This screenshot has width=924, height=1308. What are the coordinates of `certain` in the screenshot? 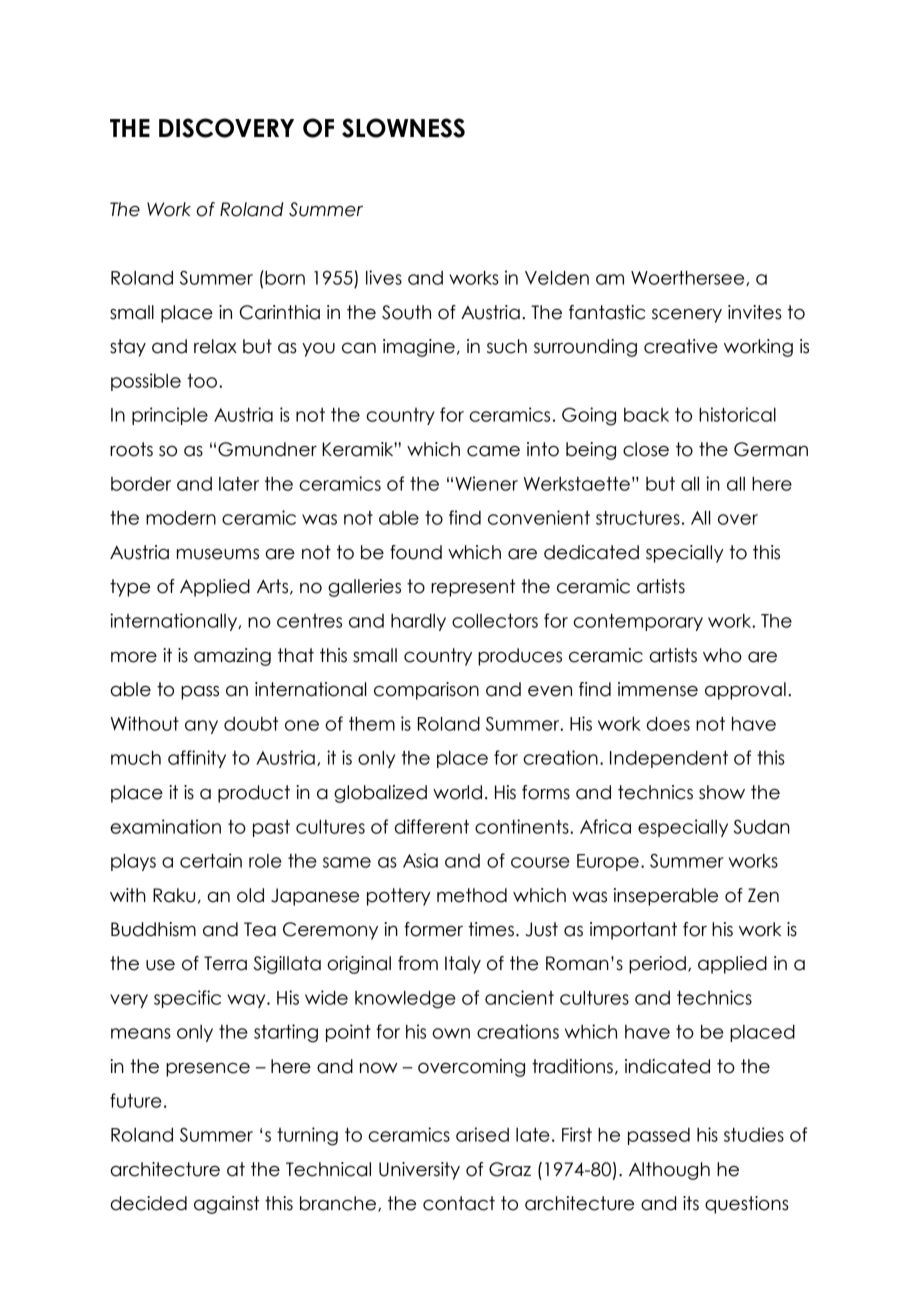 It's located at (211, 860).
